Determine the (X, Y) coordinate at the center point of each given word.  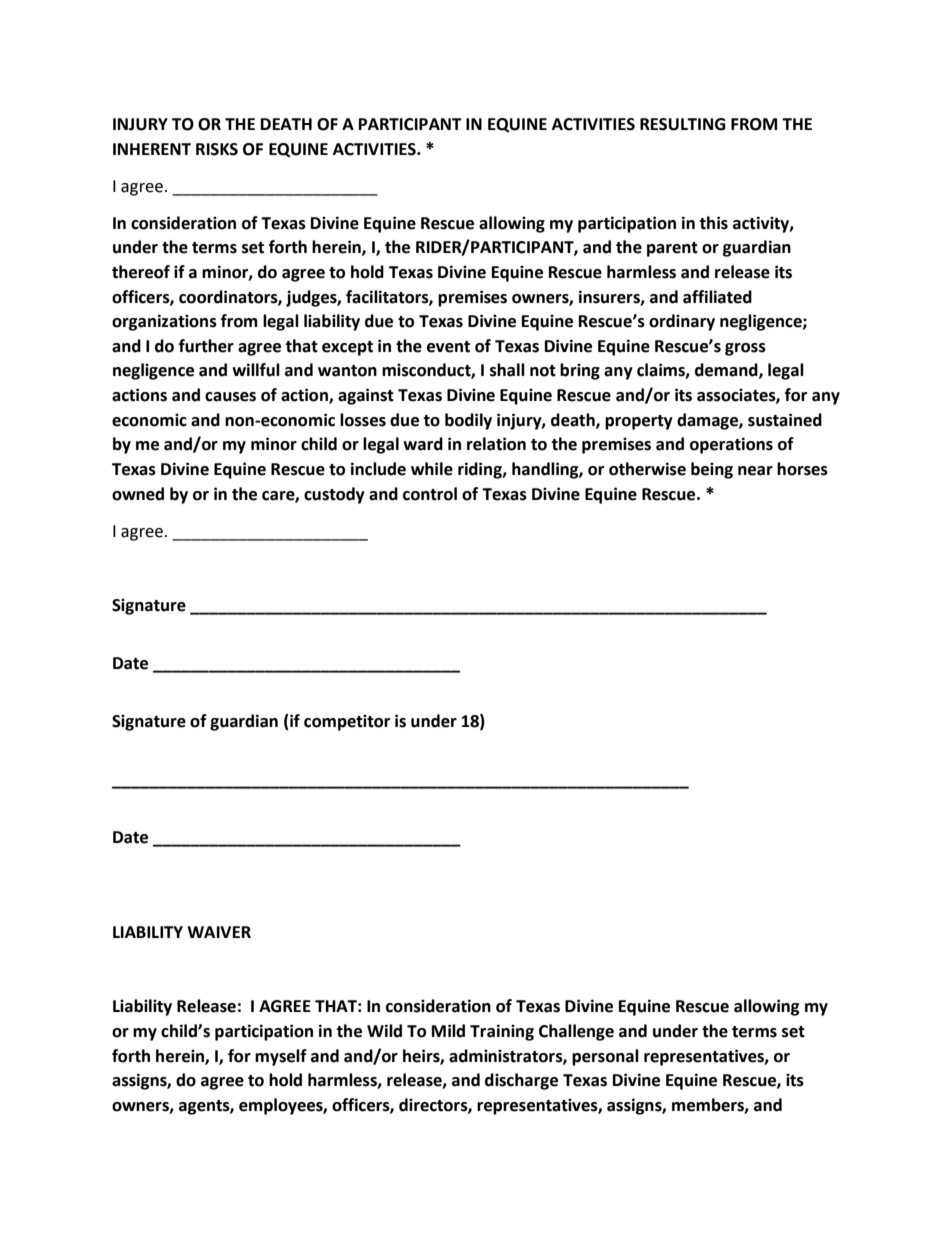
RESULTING (682, 124)
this (713, 223)
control (430, 494)
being (712, 470)
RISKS (217, 149)
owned (138, 494)
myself (281, 1057)
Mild (448, 1031)
